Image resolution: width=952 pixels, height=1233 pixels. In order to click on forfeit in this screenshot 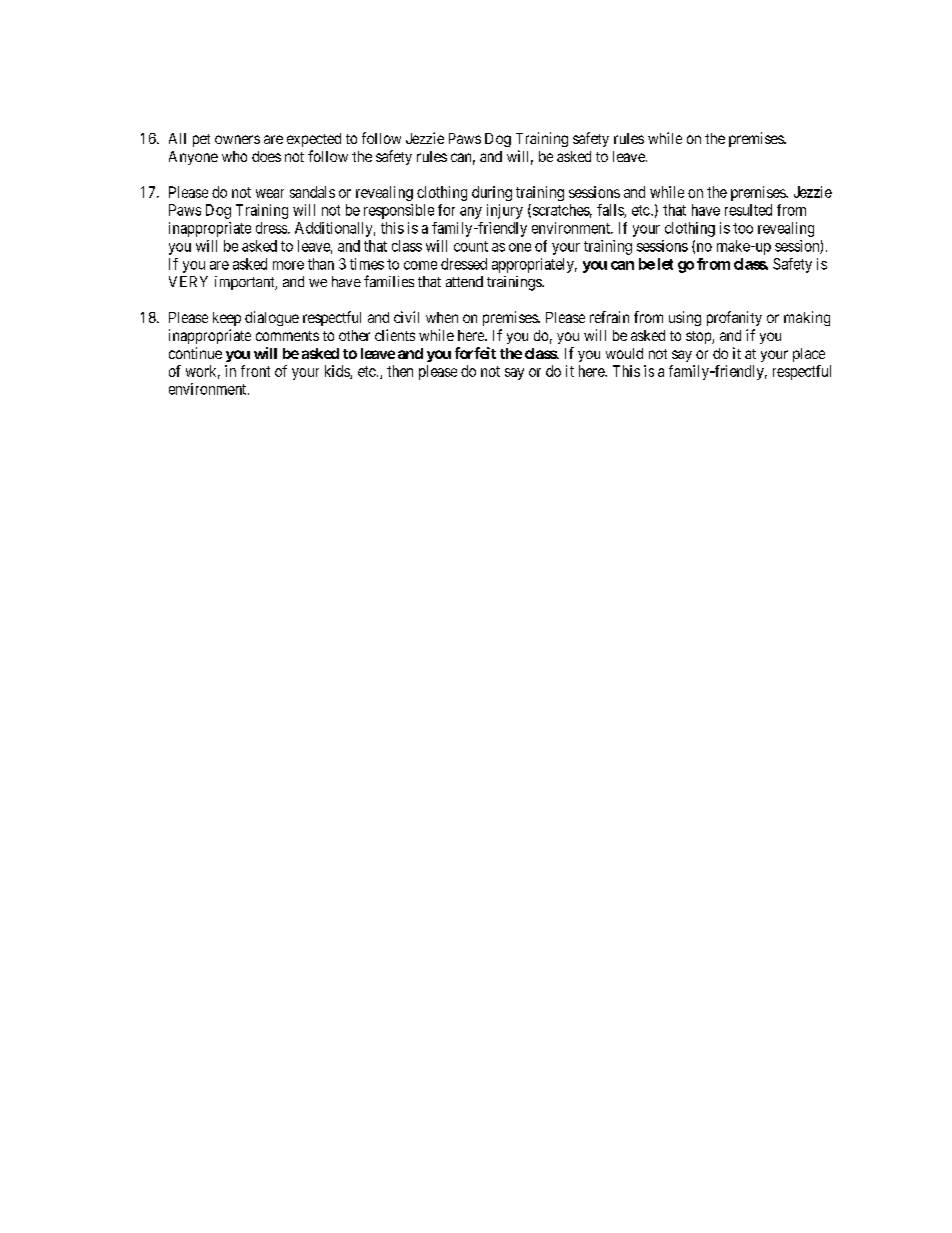, I will do `click(475, 353)`.
